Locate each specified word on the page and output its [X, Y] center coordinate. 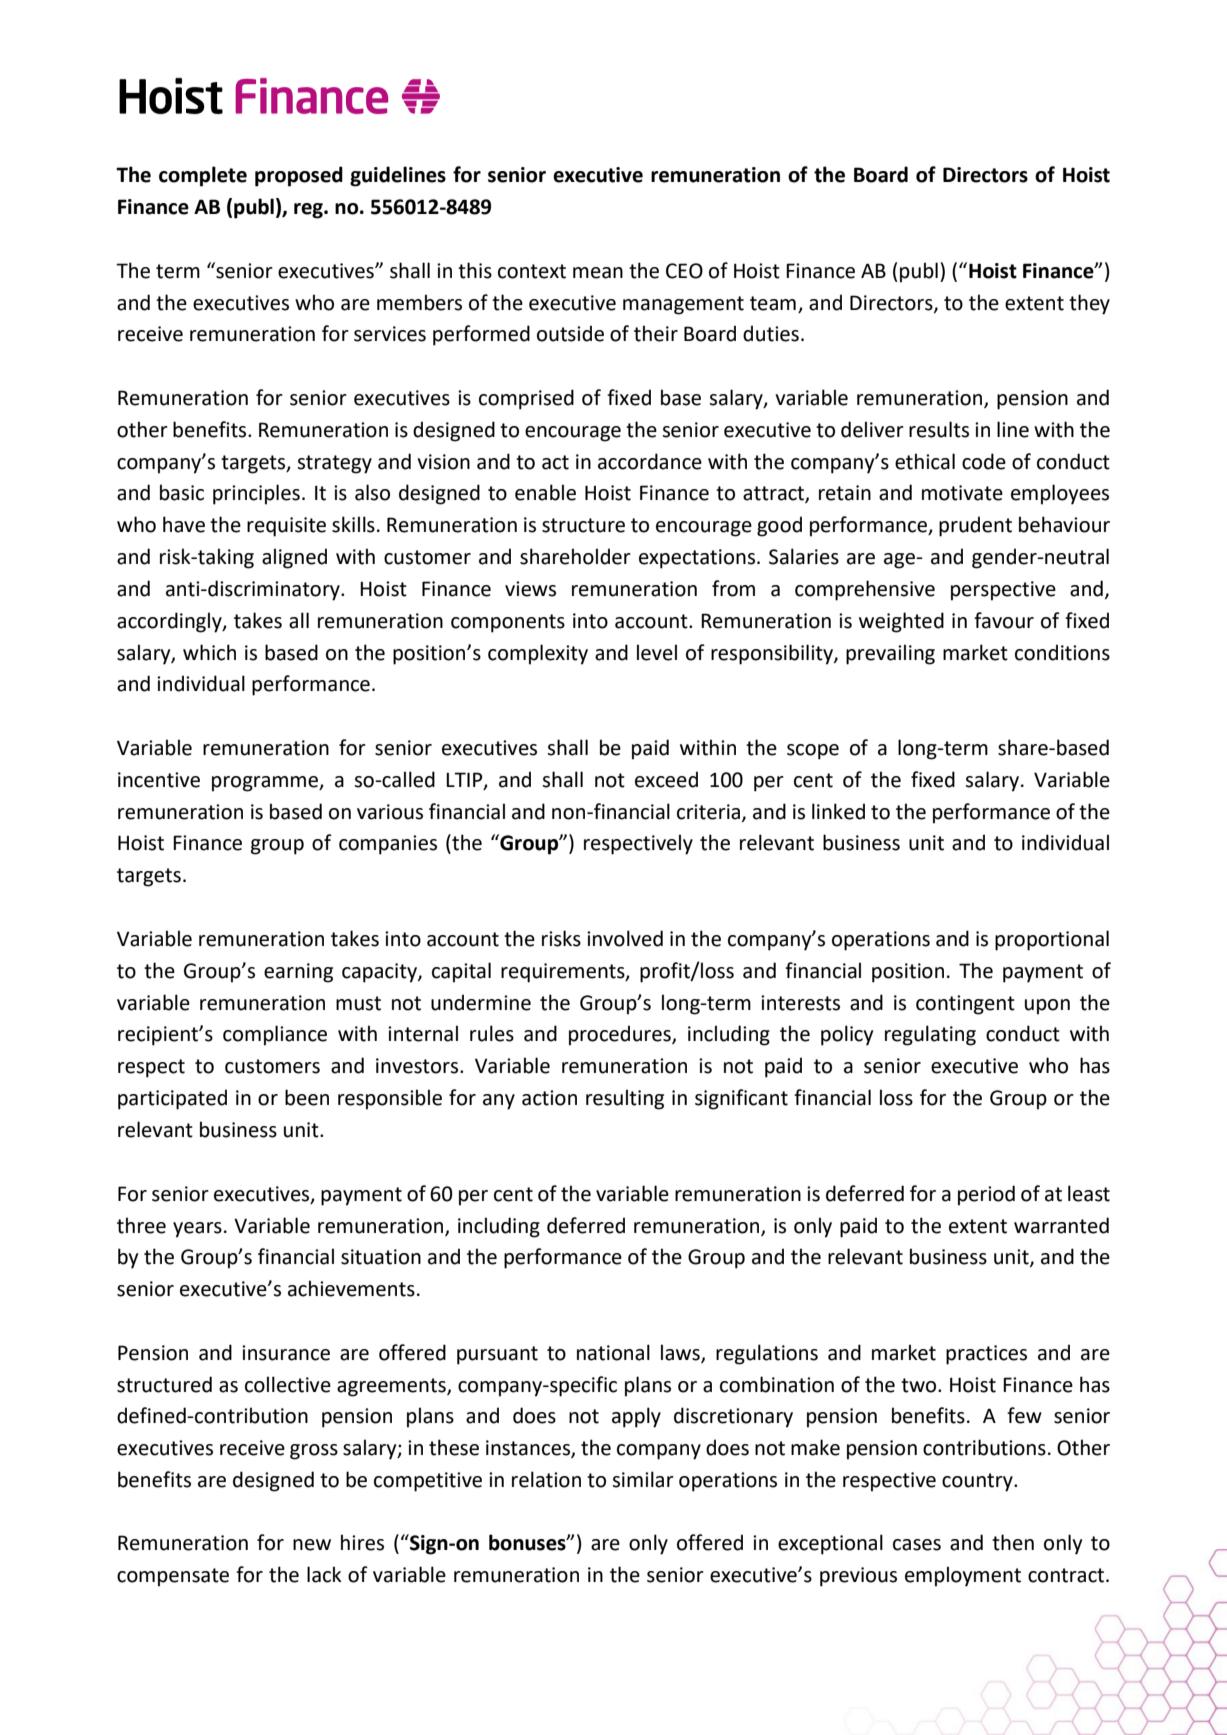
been [307, 1097]
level [657, 652]
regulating [930, 1035]
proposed [299, 176]
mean [598, 273]
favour [1004, 620]
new [312, 1545]
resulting [625, 1099]
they [1089, 304]
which [209, 652]
